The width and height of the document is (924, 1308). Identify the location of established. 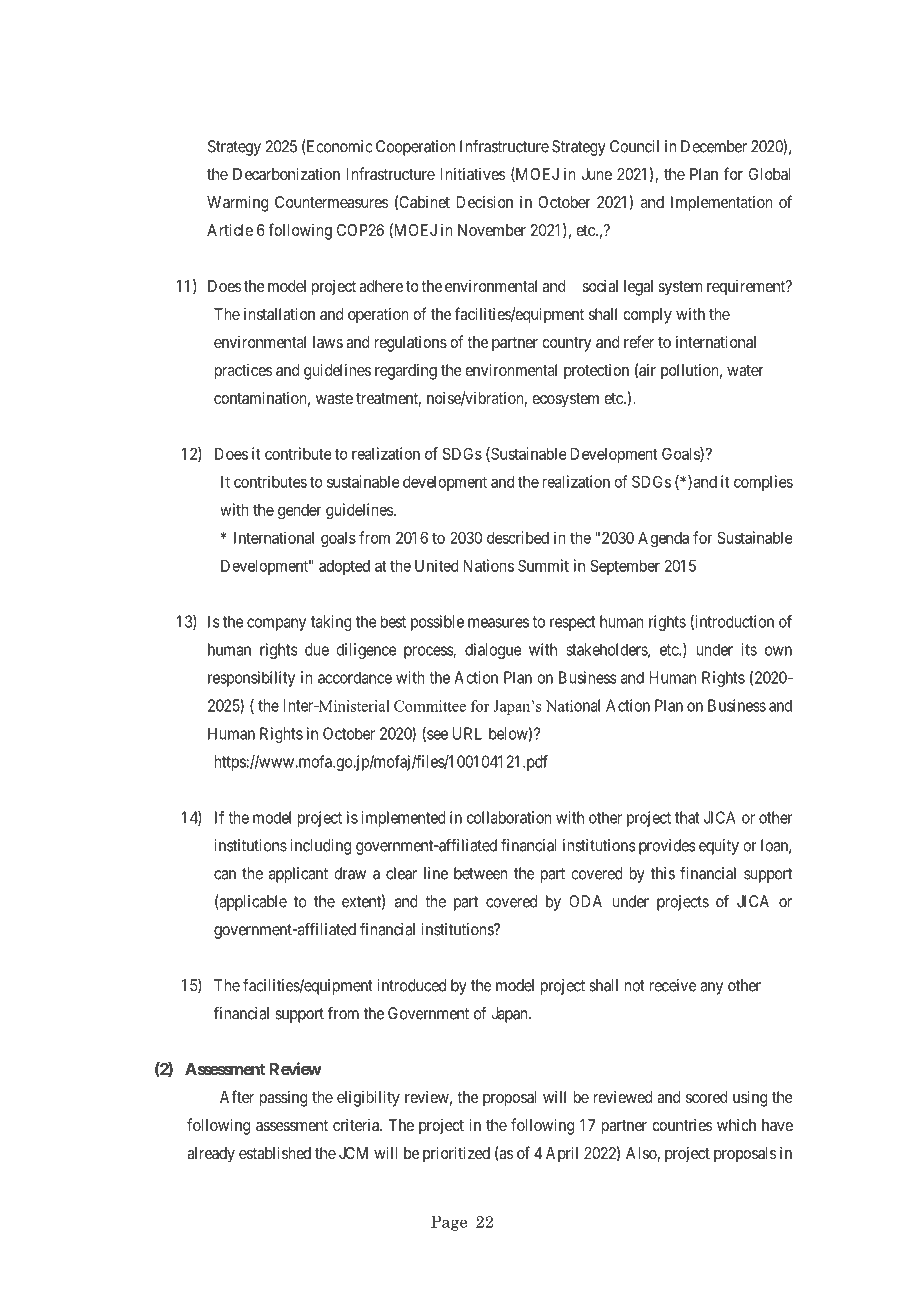
(275, 1152).
